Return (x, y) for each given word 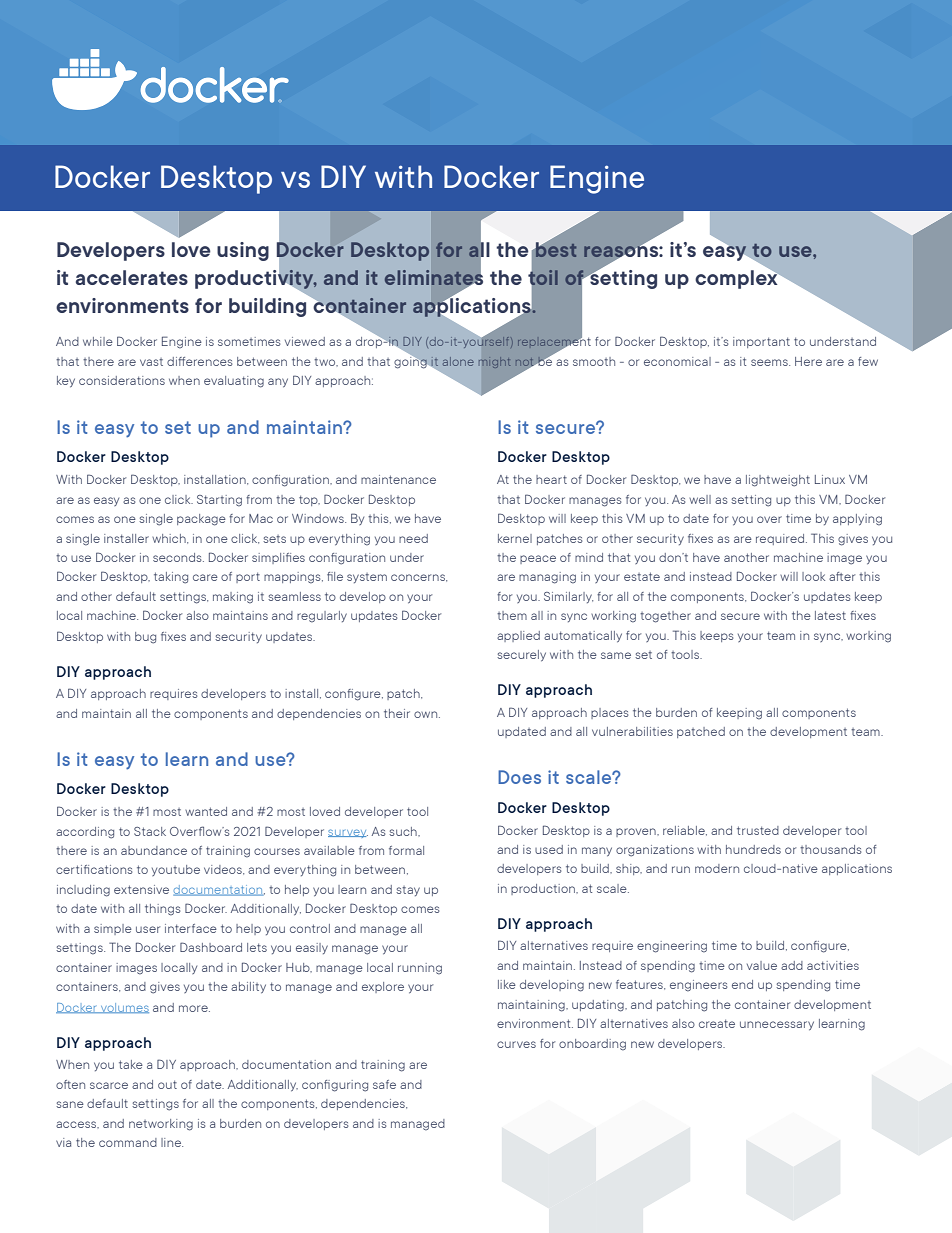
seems (770, 362)
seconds (178, 557)
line (172, 1142)
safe (384, 1084)
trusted (758, 830)
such (404, 831)
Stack (150, 831)
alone (458, 361)
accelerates (132, 277)
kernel (515, 538)
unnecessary (777, 1025)
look (813, 576)
